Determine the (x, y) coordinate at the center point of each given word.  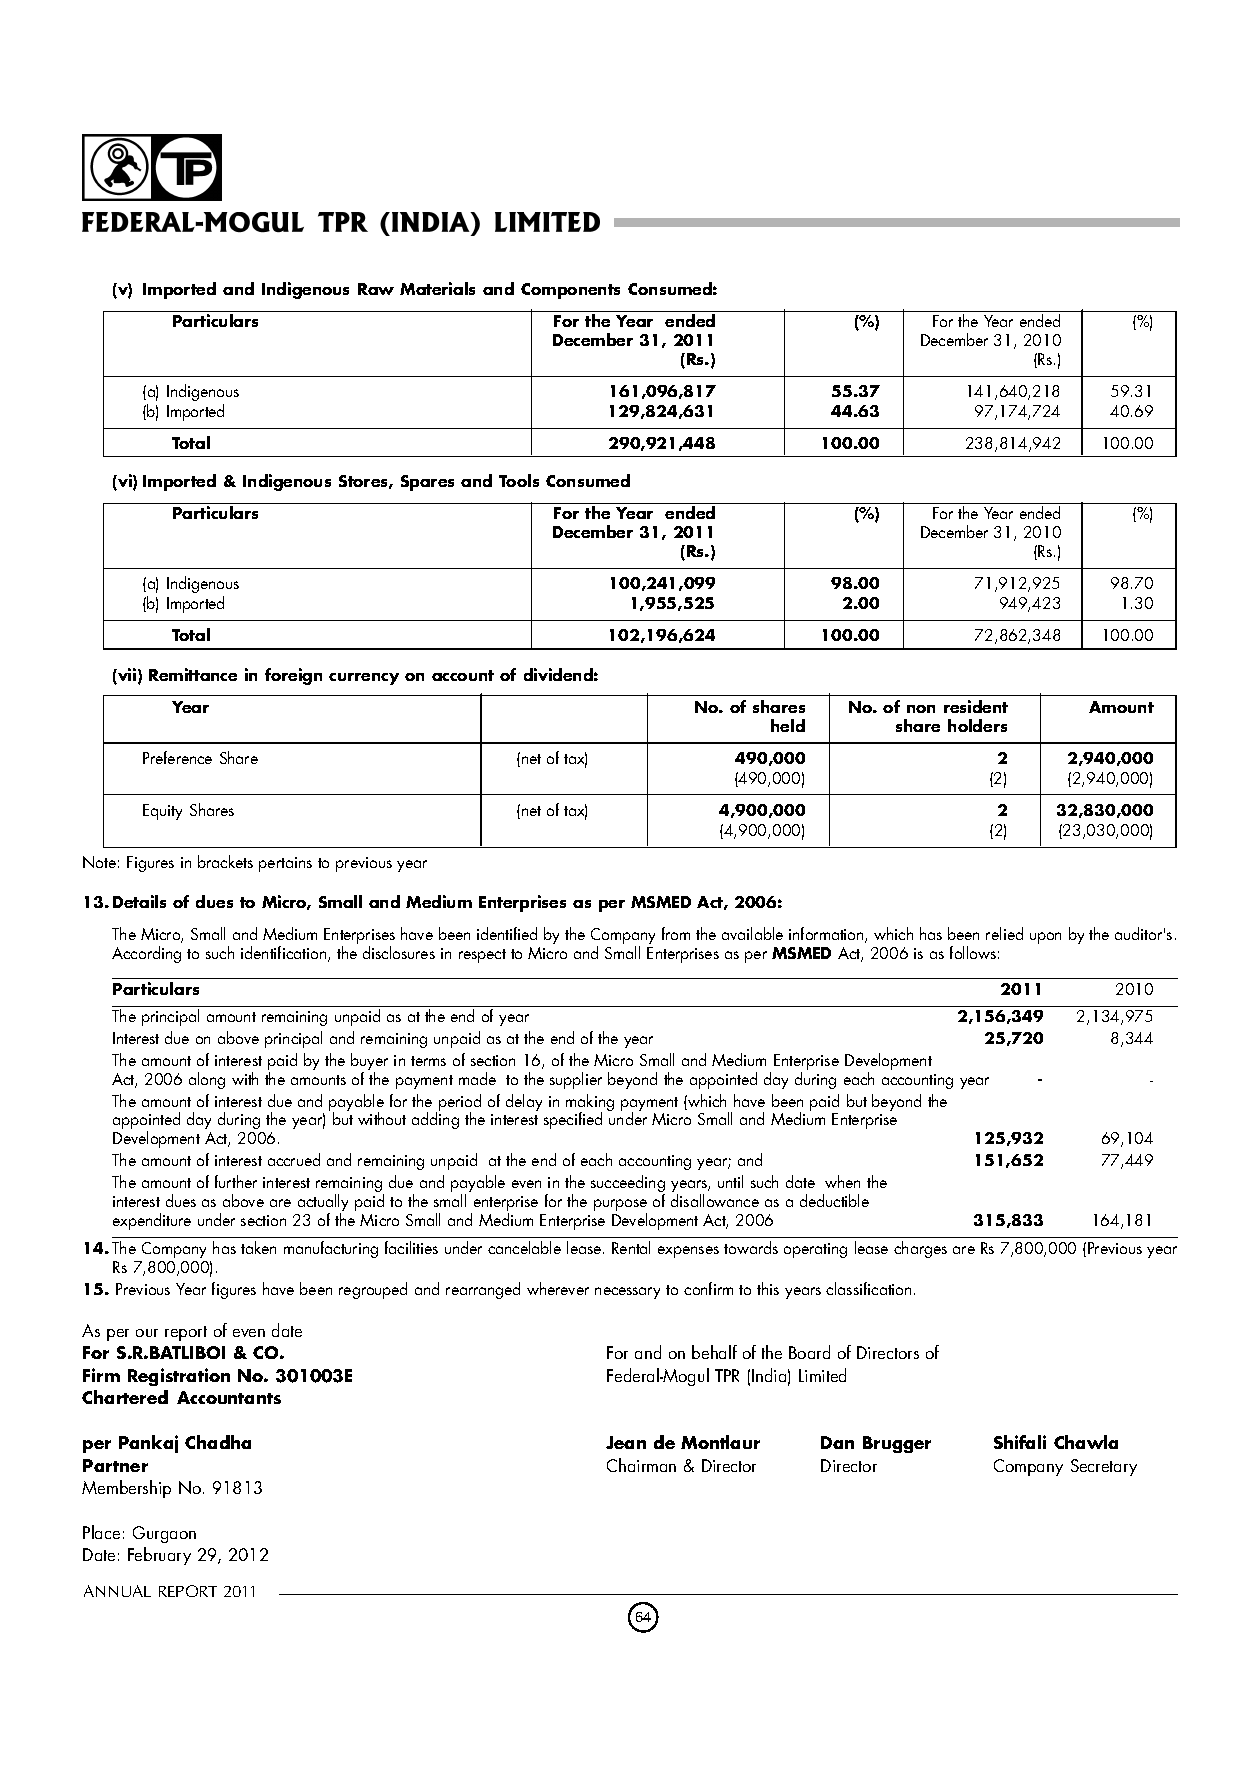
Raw (376, 289)
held (788, 725)
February (159, 1556)
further (236, 1181)
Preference (177, 757)
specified (573, 1120)
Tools (519, 480)
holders (977, 725)
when (842, 1181)
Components (570, 291)
